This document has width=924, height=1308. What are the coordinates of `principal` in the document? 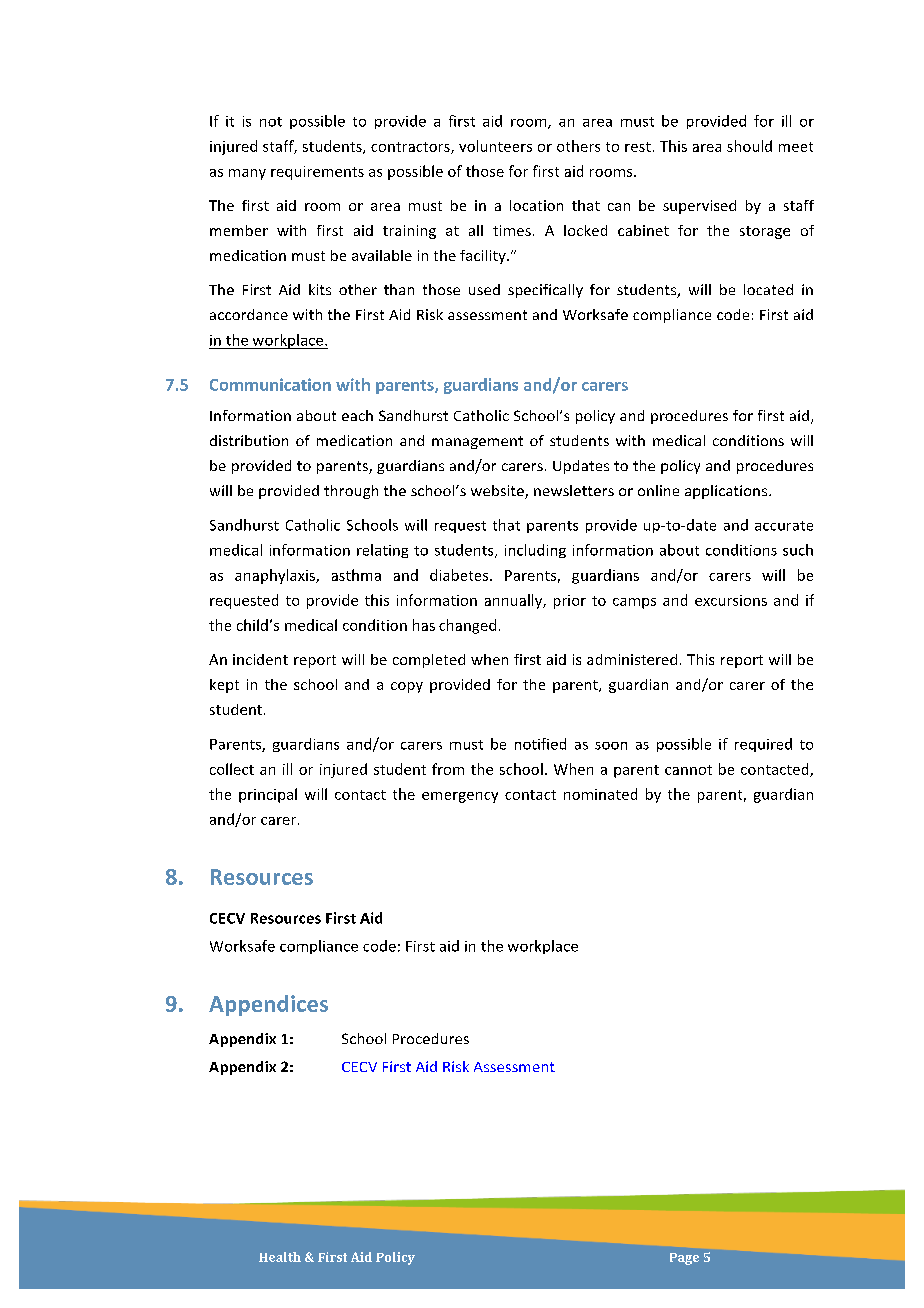 It's located at (268, 795).
